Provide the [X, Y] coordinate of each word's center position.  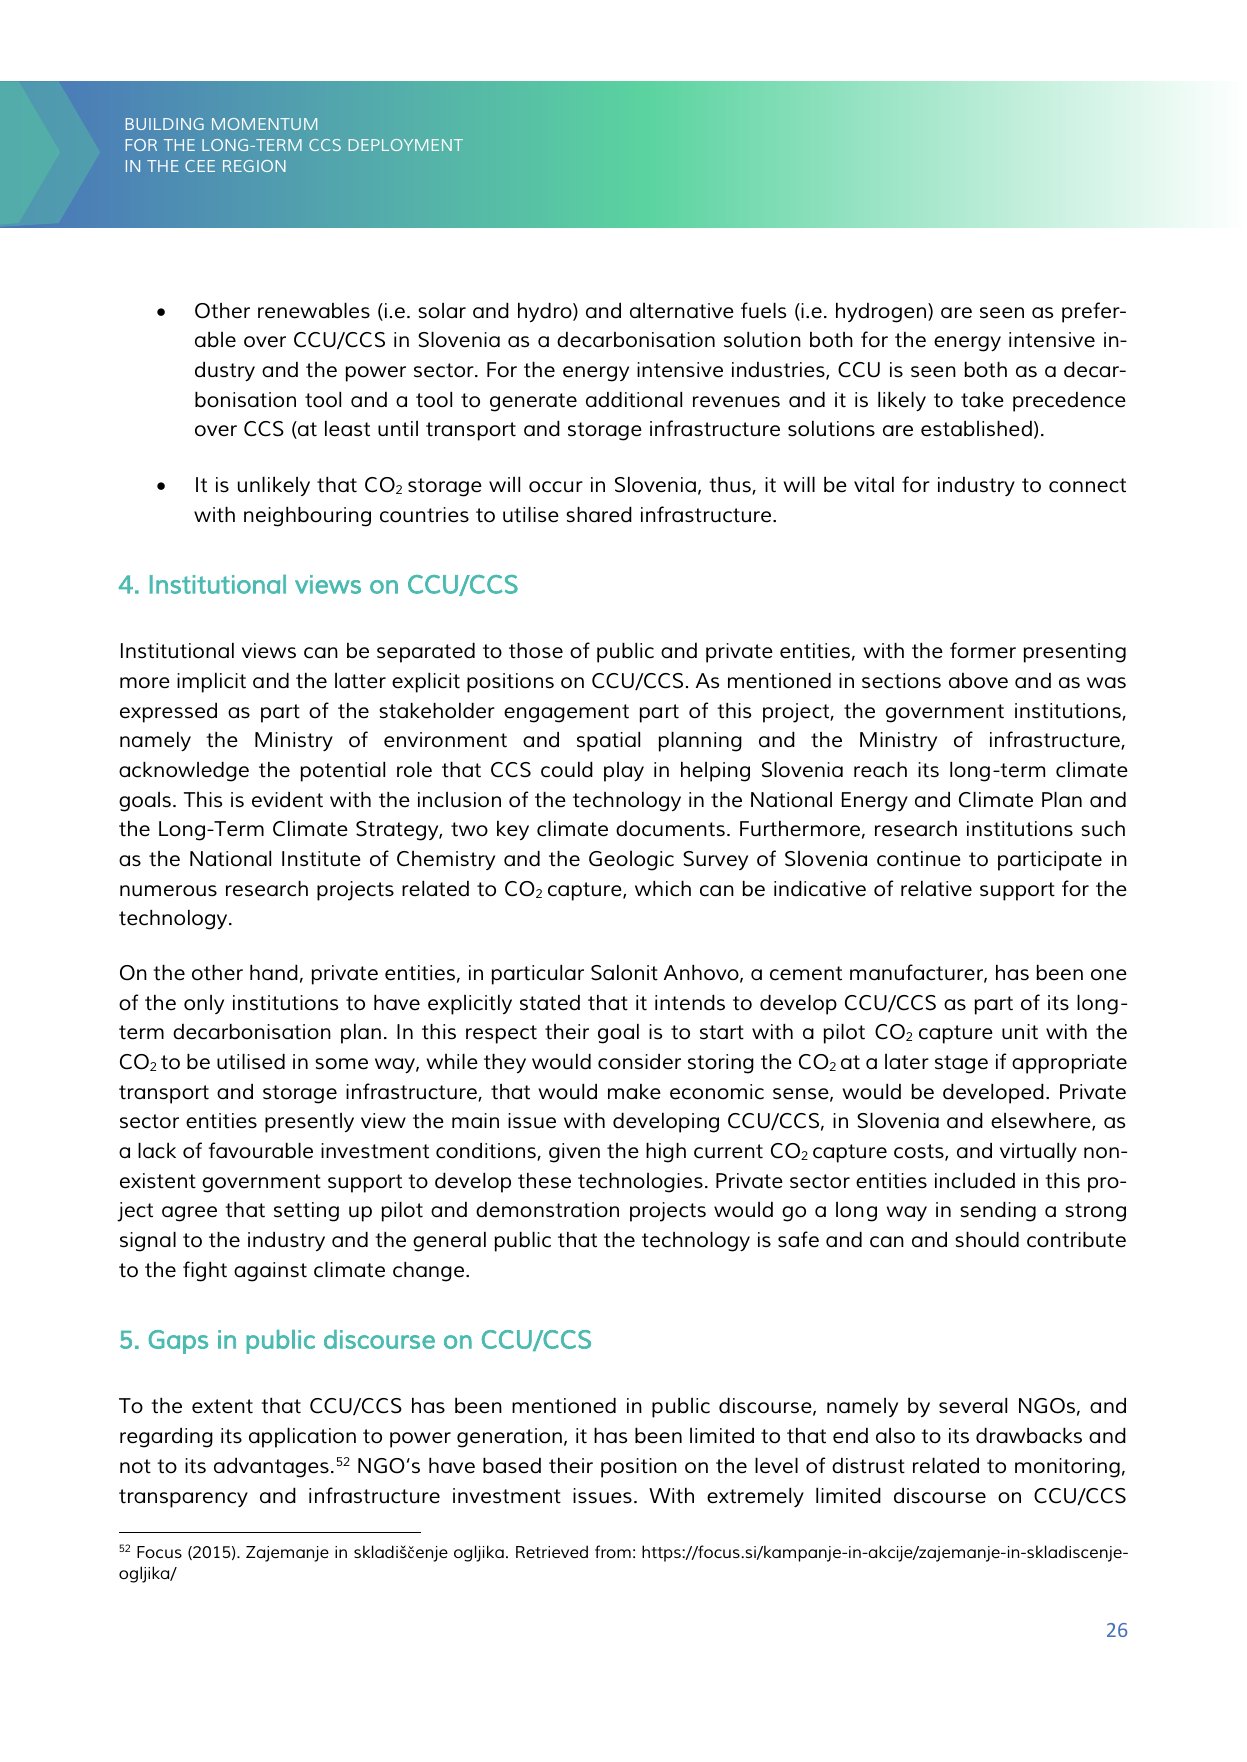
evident [287, 799]
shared [599, 514]
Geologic [631, 861]
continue [919, 859]
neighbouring [307, 516]
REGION [254, 166]
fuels [763, 310]
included [975, 1180]
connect [1087, 485]
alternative [682, 311]
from [613, 1551]
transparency [183, 1498]
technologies [640, 1182]
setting [306, 1212]
